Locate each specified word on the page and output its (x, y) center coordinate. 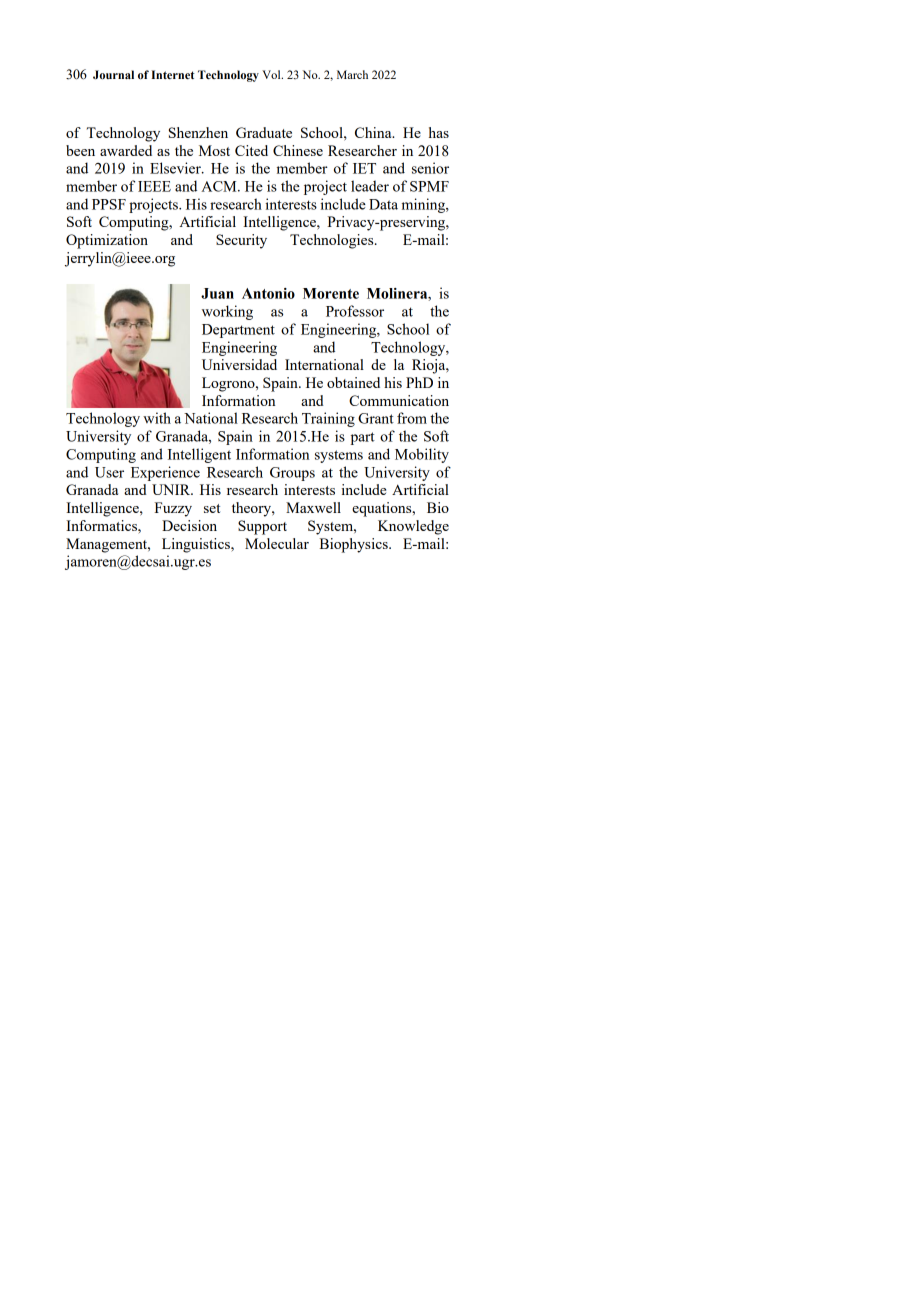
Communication (399, 400)
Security (241, 241)
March (352, 74)
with (157, 418)
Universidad (239, 364)
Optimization (107, 241)
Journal (113, 75)
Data (383, 204)
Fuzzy (173, 509)
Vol (272, 74)
